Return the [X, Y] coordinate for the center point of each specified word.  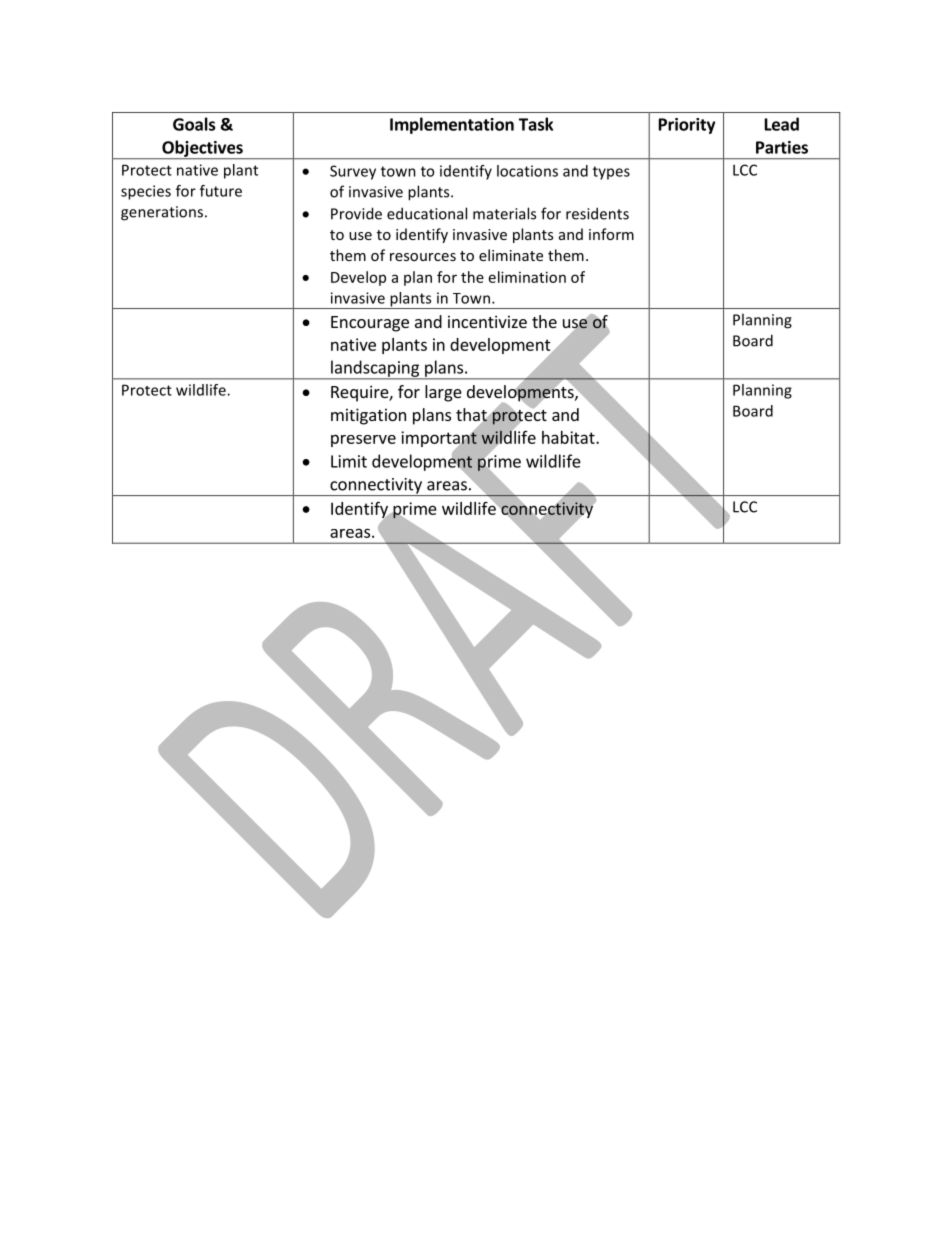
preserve [363, 440]
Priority [687, 126]
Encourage [370, 324]
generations [162, 213]
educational [427, 213]
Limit [349, 461]
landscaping [375, 369]
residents [597, 213]
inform [611, 234]
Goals [194, 124]
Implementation [452, 125]
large [443, 393]
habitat [569, 437]
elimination [527, 277]
